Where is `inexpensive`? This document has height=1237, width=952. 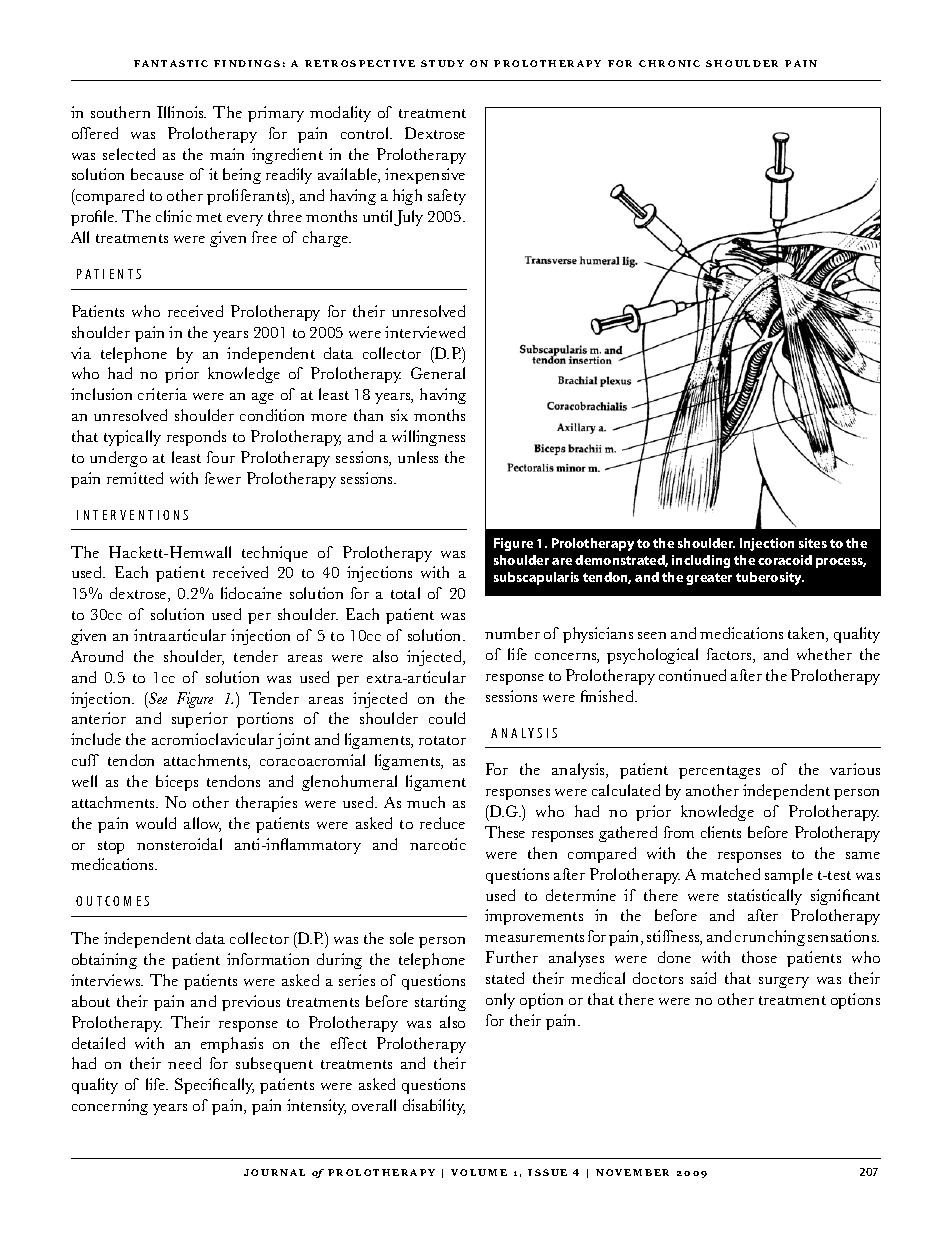
inexpensive is located at coordinates (425, 176).
